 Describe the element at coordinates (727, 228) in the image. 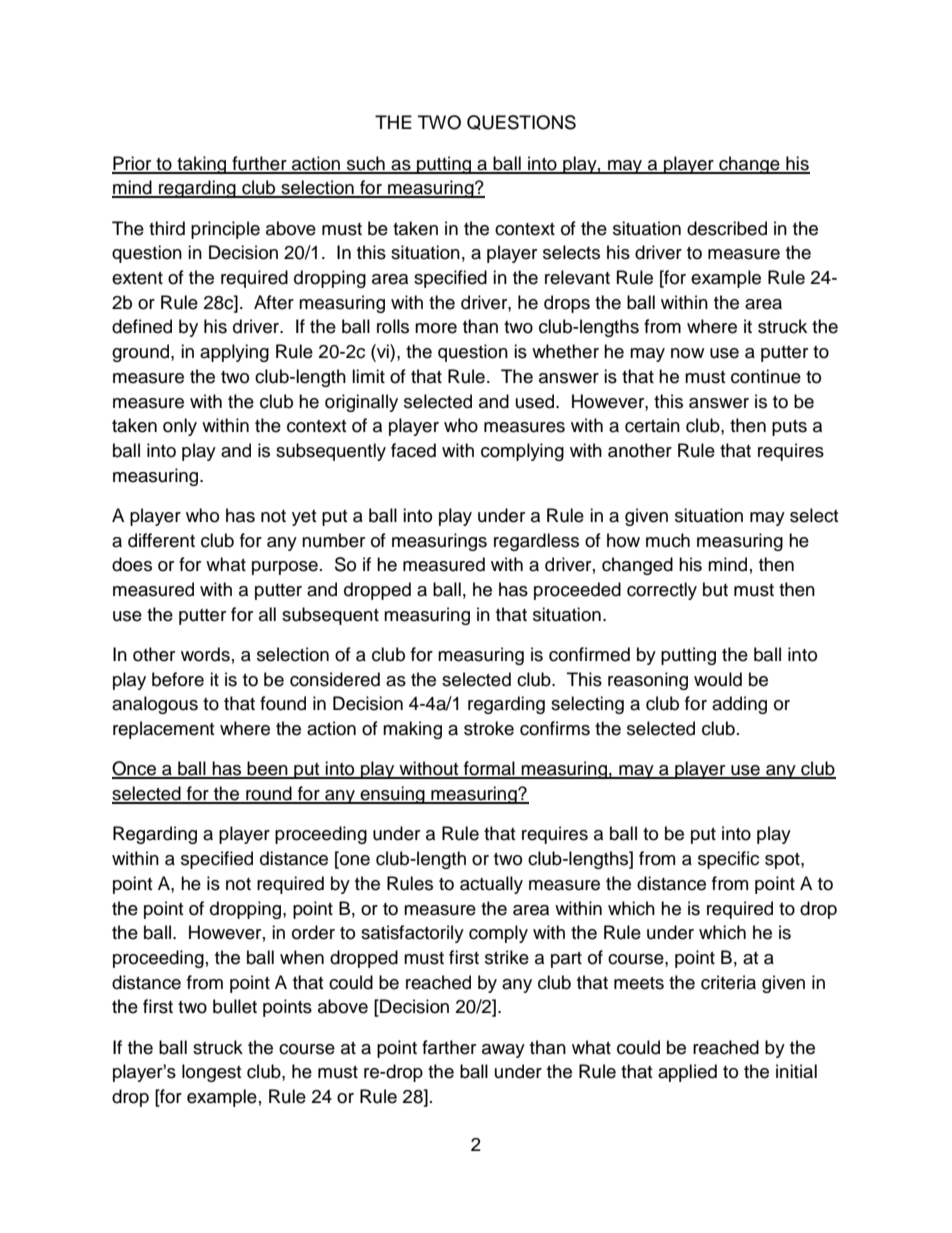

I see `described` at that location.
